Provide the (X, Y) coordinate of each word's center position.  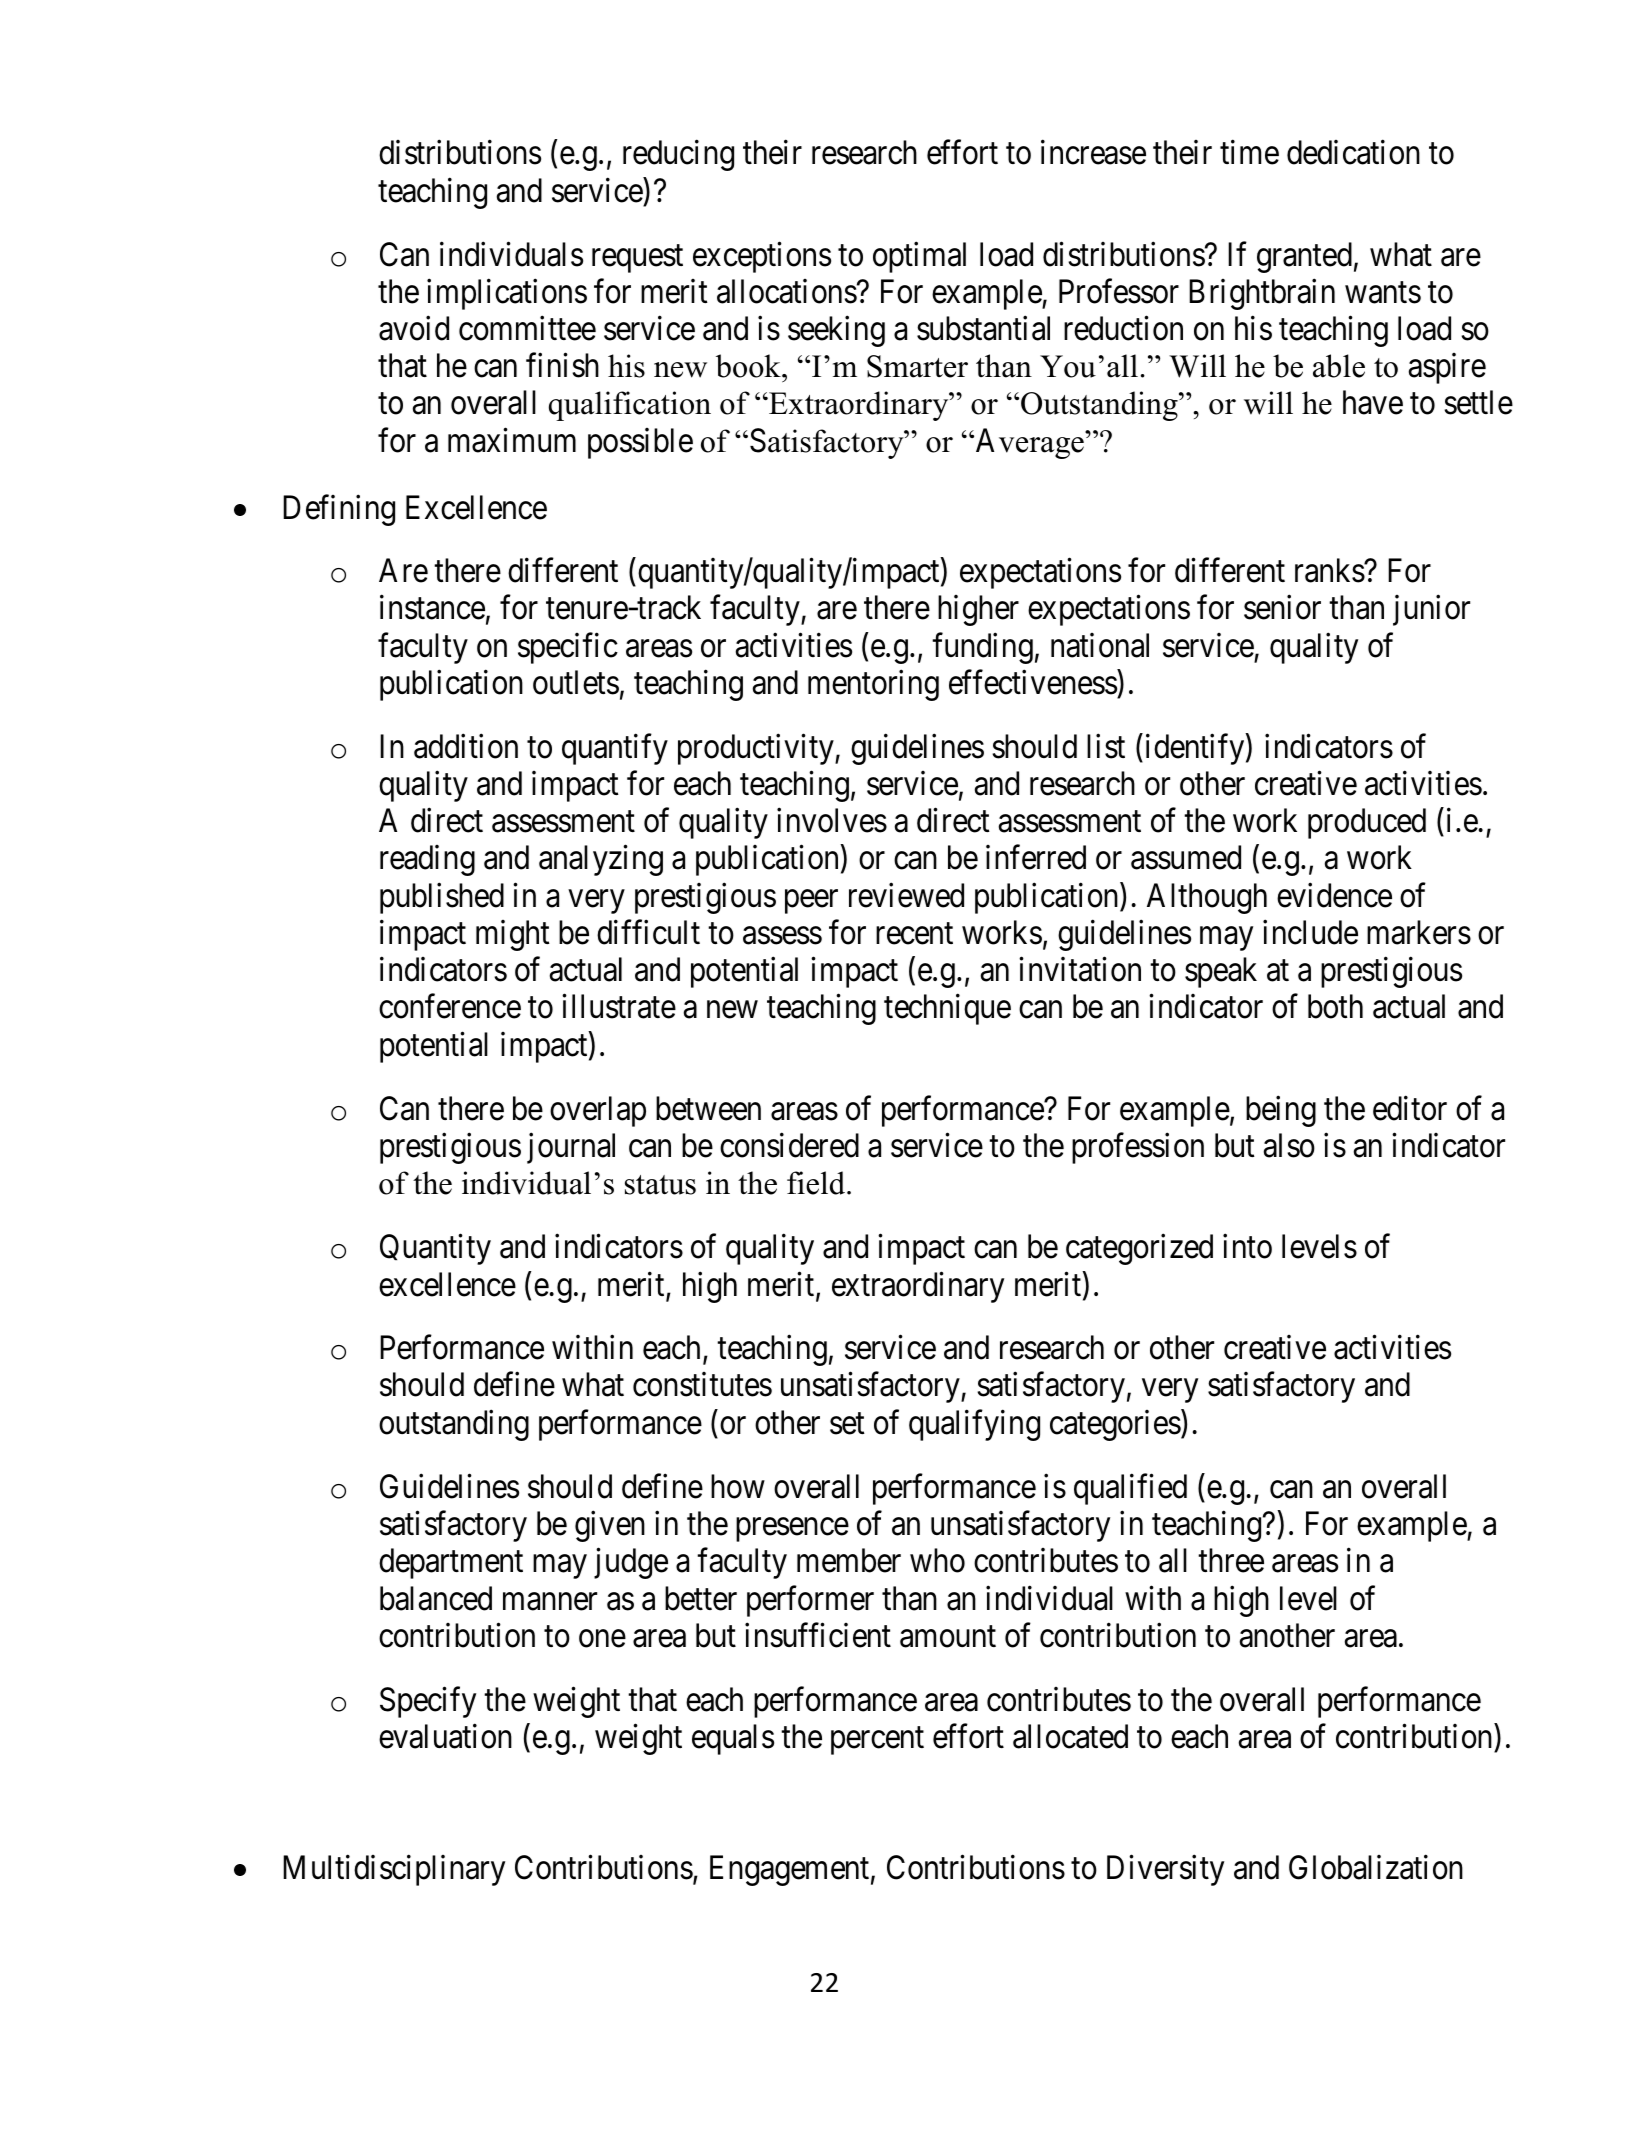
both (1335, 1006)
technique (947, 1009)
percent (877, 1741)
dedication (1353, 152)
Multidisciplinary (394, 1870)
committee (527, 328)
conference (450, 1006)
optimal (919, 257)
